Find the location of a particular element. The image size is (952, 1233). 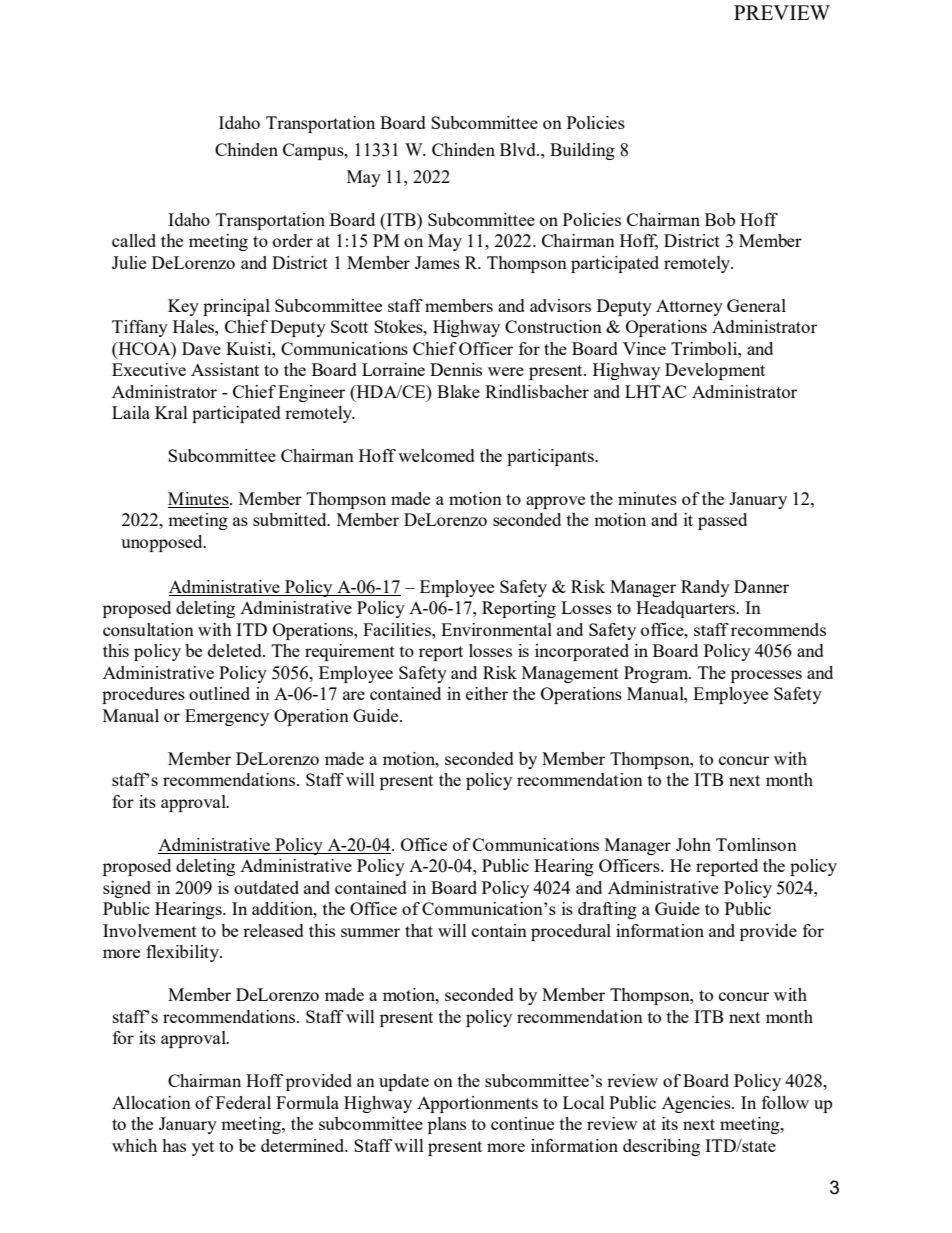

Bob is located at coordinates (720, 219).
